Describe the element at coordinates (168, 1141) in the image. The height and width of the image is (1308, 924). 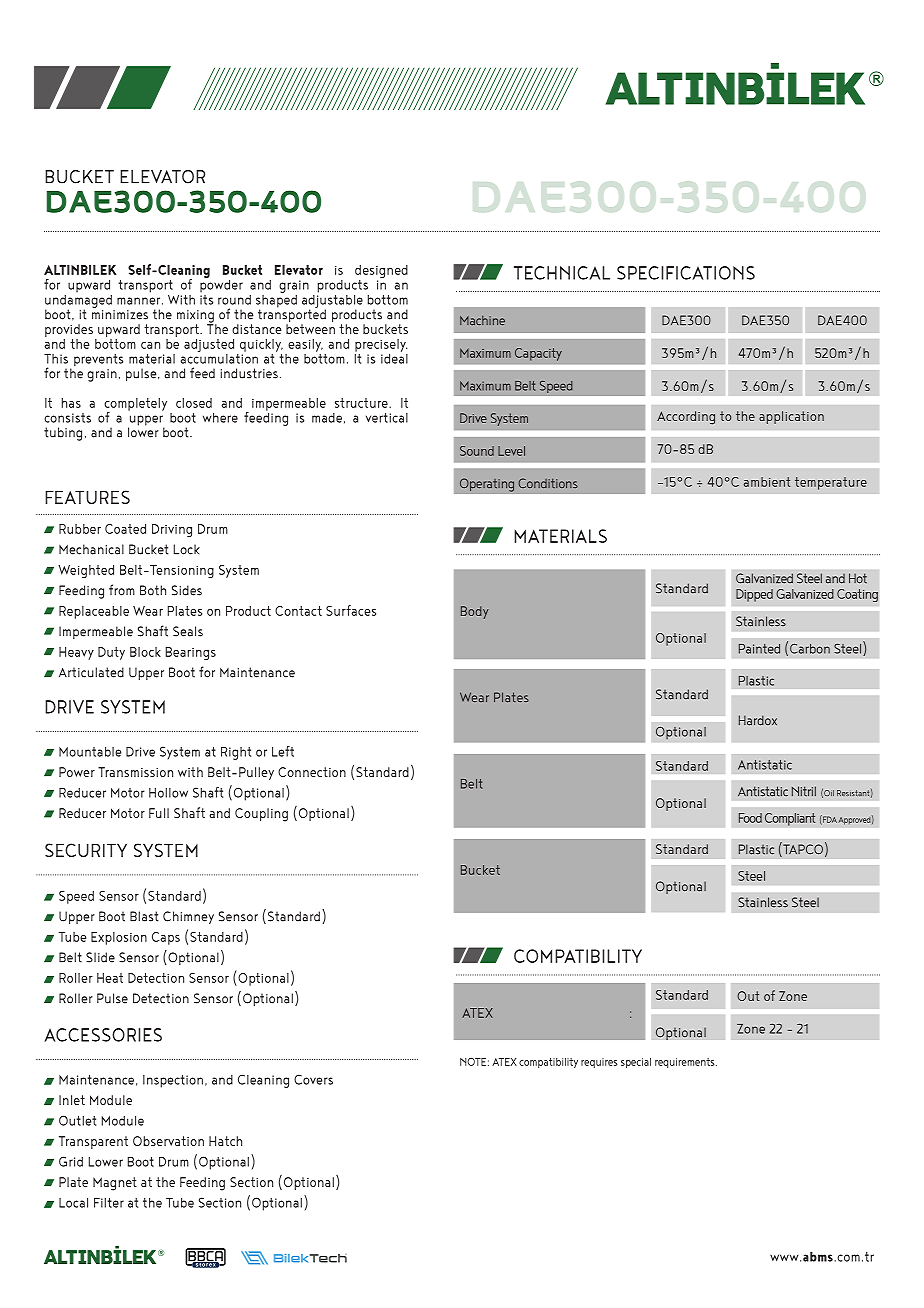
I see `Observation` at that location.
